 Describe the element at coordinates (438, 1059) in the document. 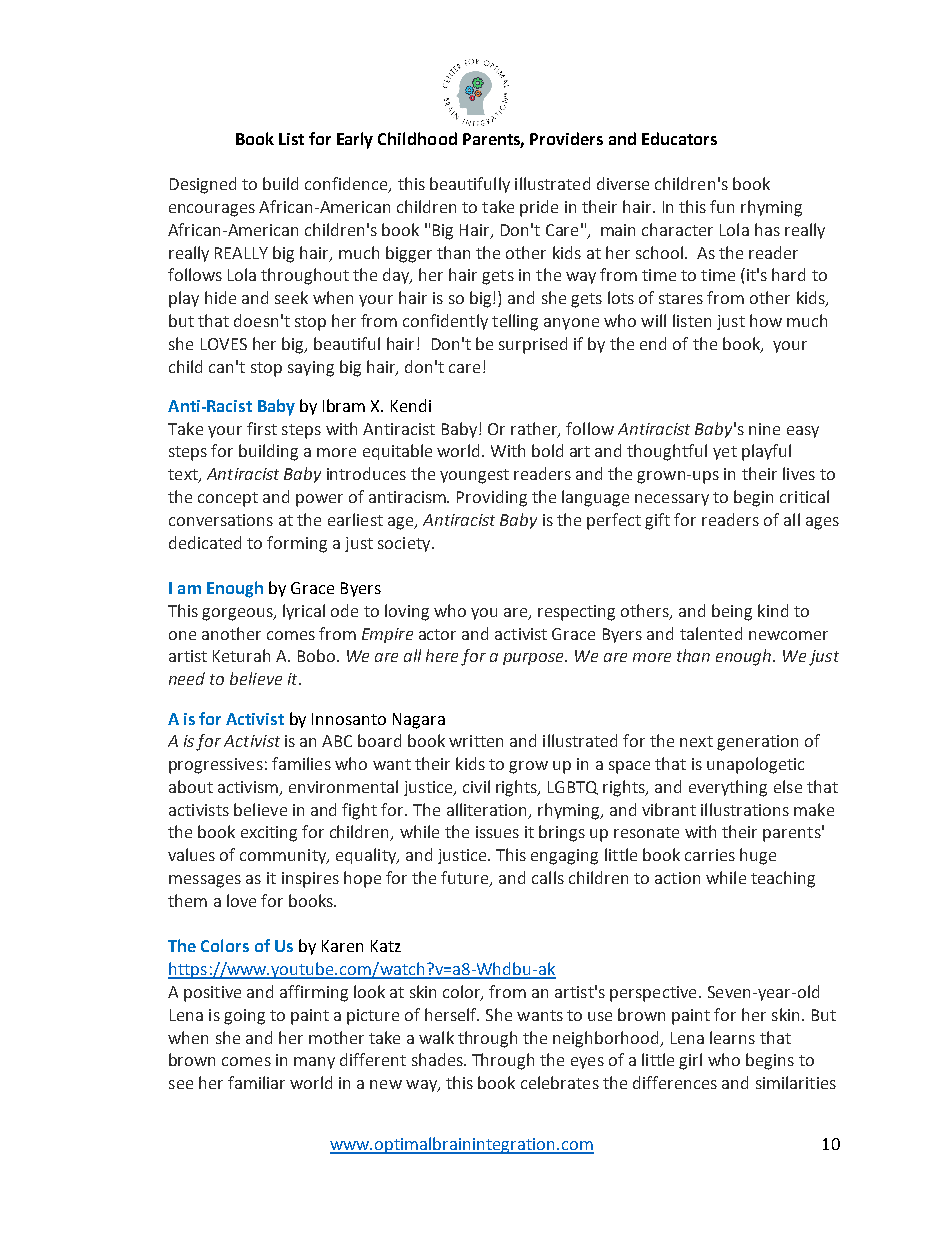

I see `shades` at that location.
